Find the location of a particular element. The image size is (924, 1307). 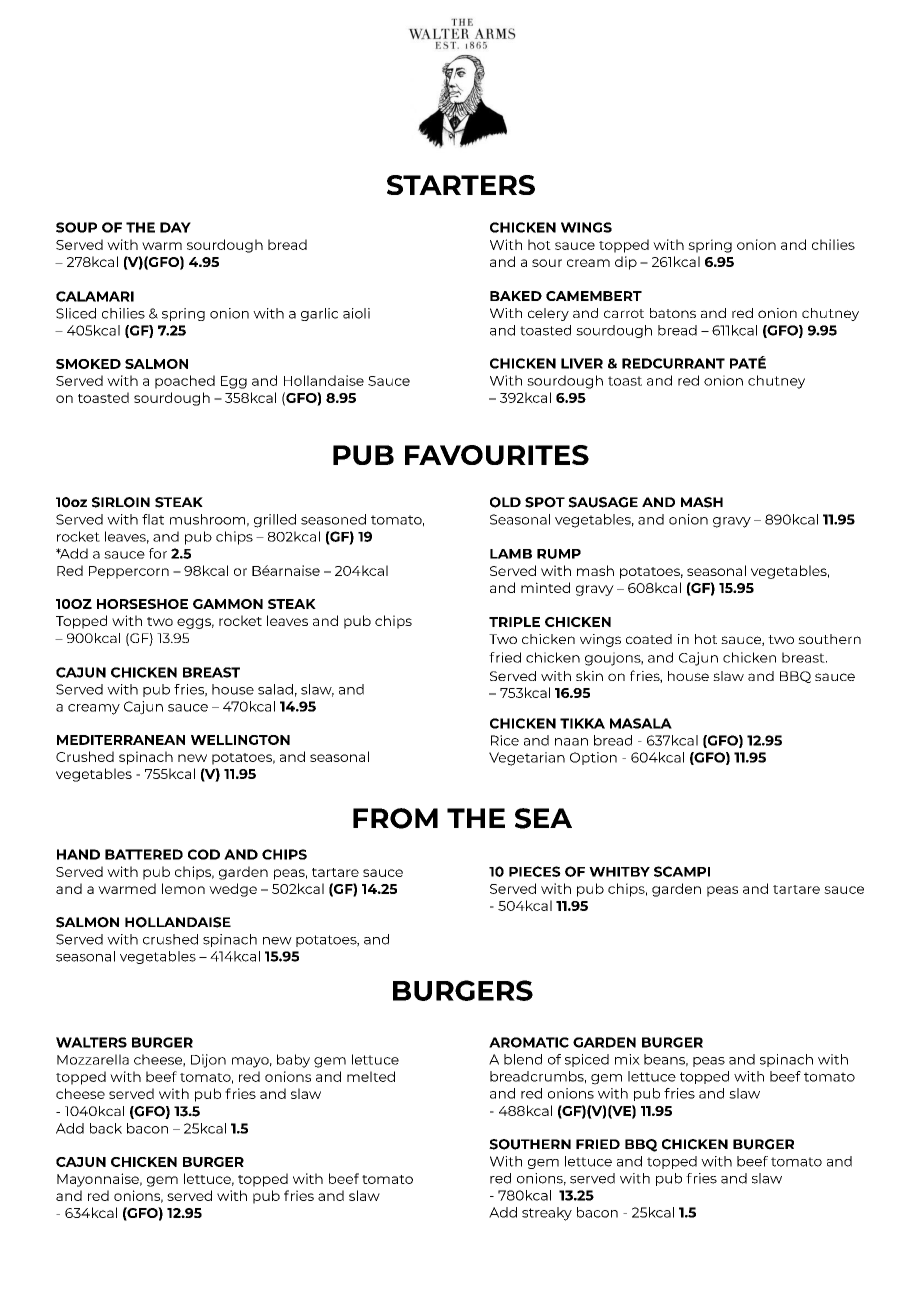

salad is located at coordinates (275, 689).
